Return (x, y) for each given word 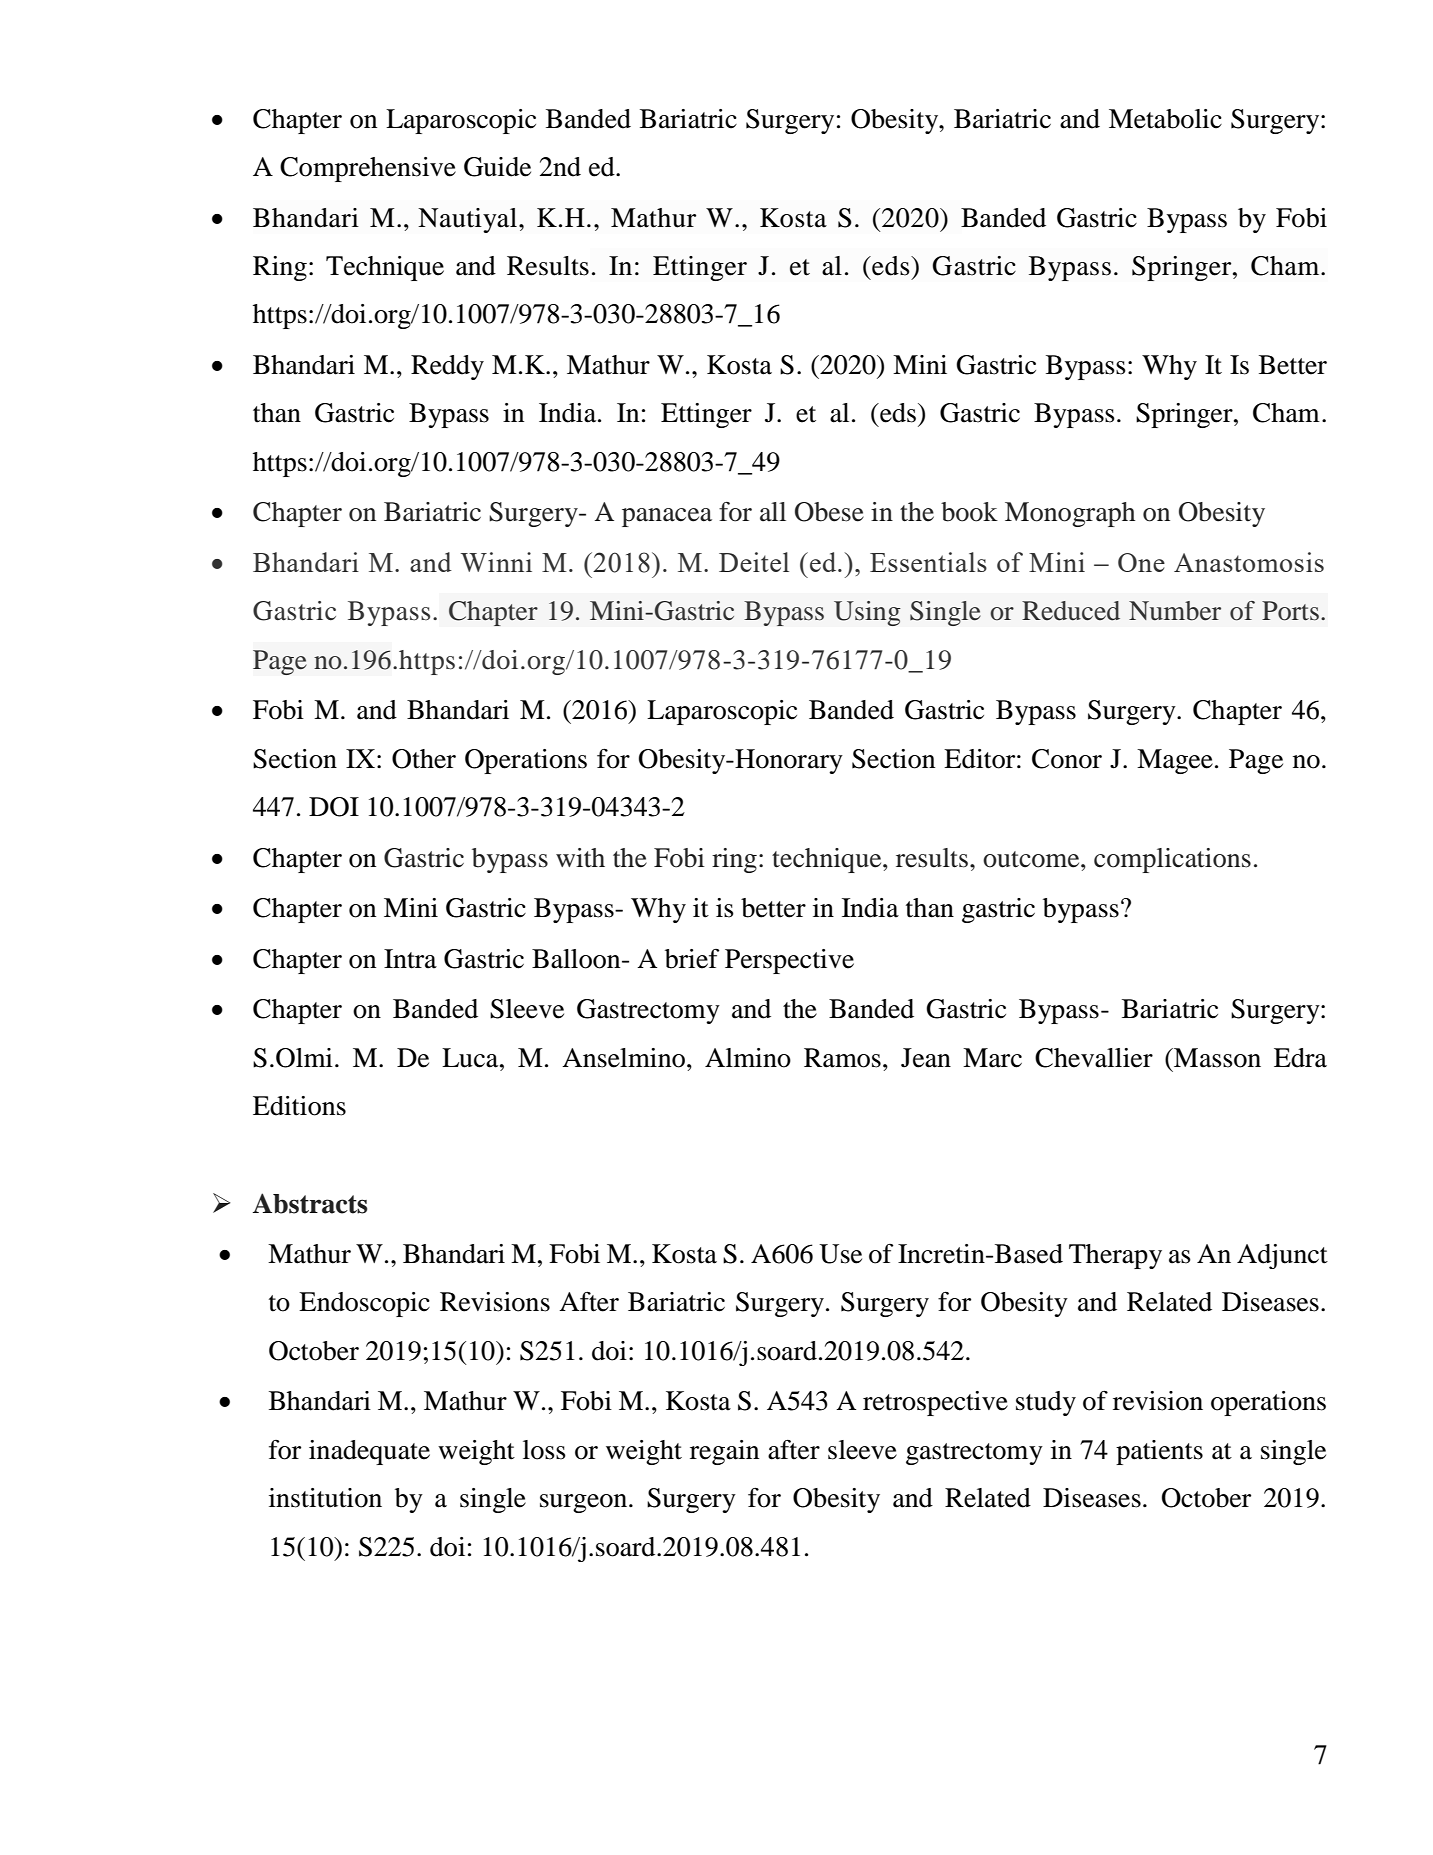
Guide (497, 167)
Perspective (789, 961)
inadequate (369, 1452)
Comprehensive (368, 169)
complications (1172, 860)
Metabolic (1165, 119)
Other (424, 759)
